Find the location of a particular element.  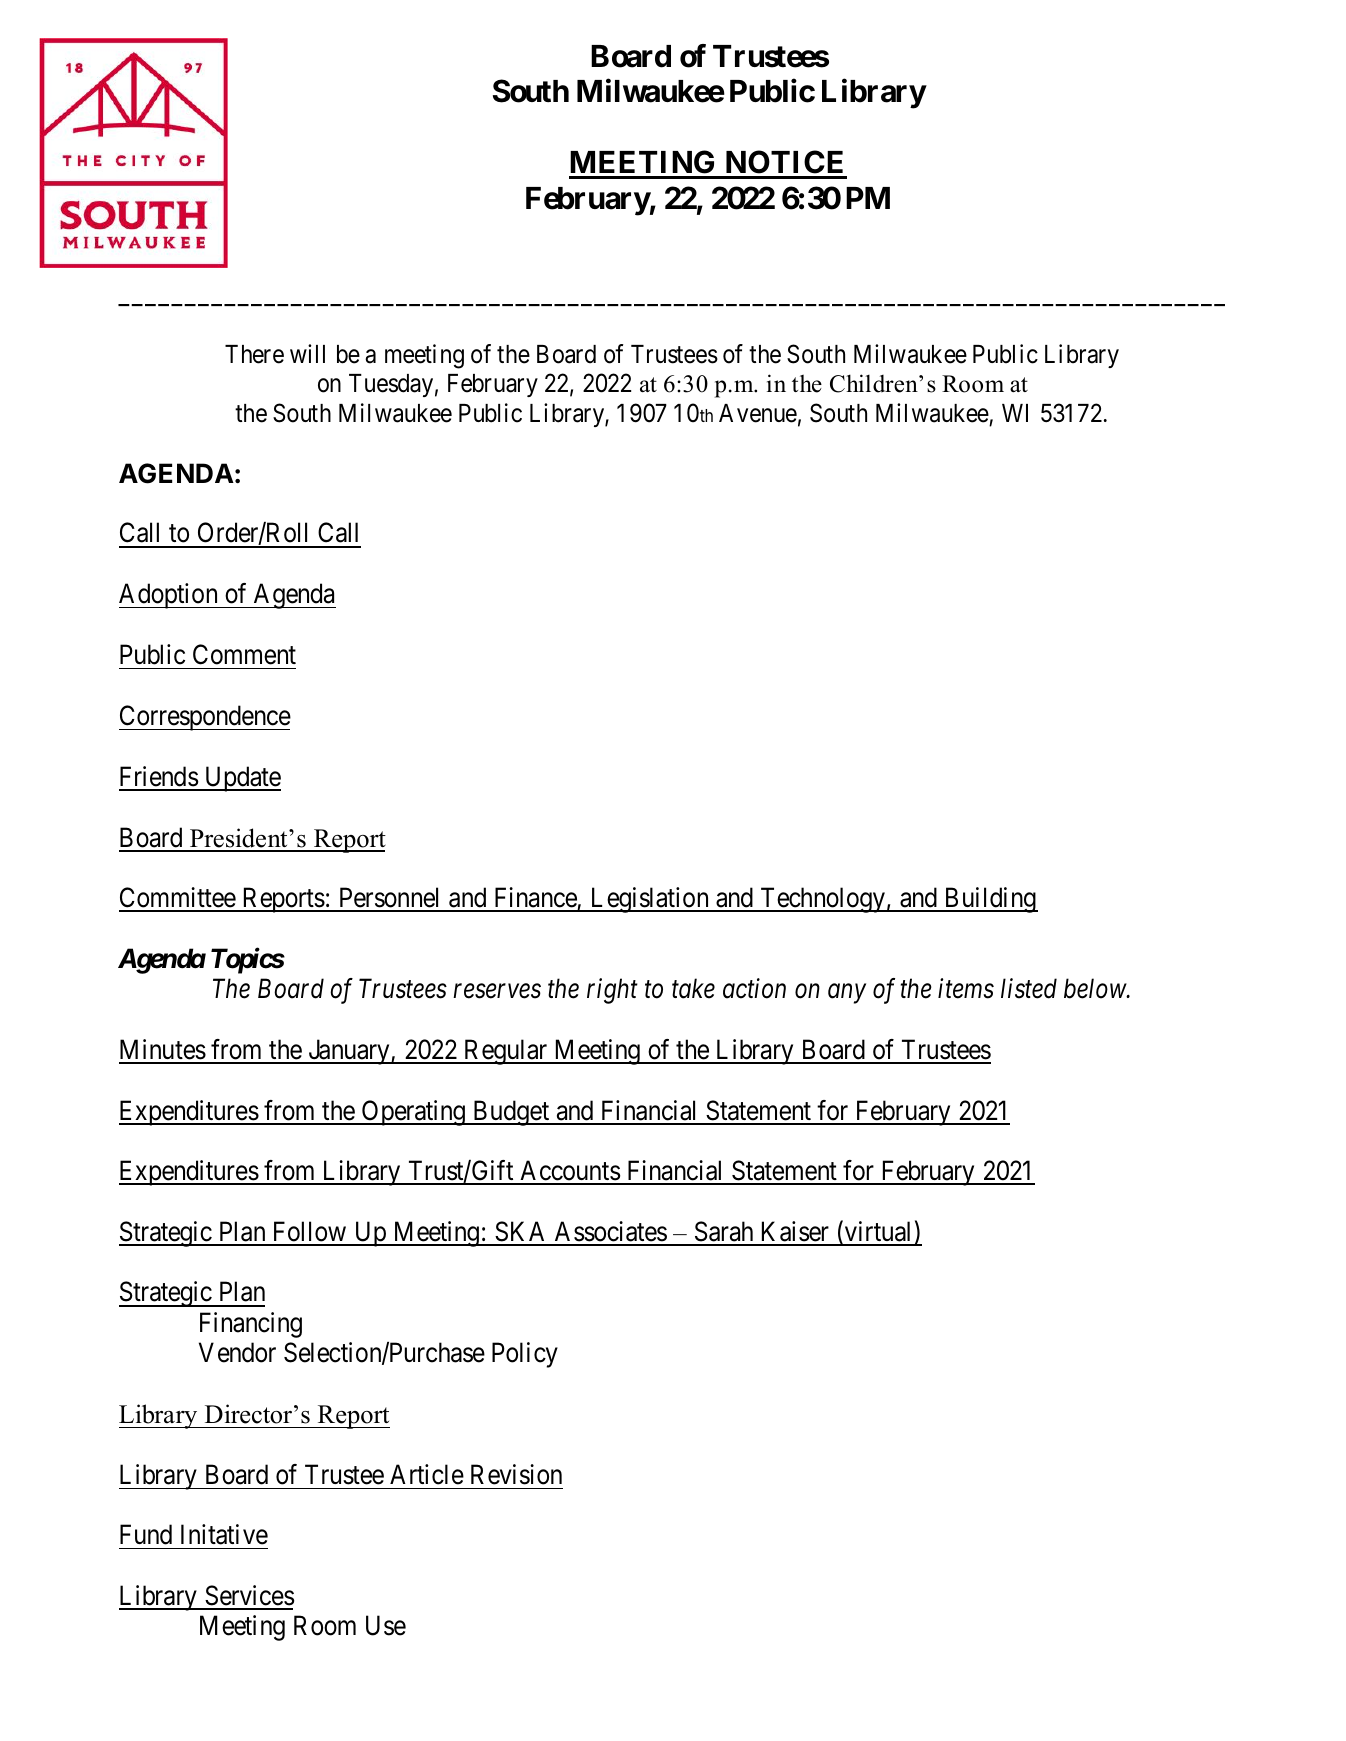

Legislation is located at coordinates (650, 900).
